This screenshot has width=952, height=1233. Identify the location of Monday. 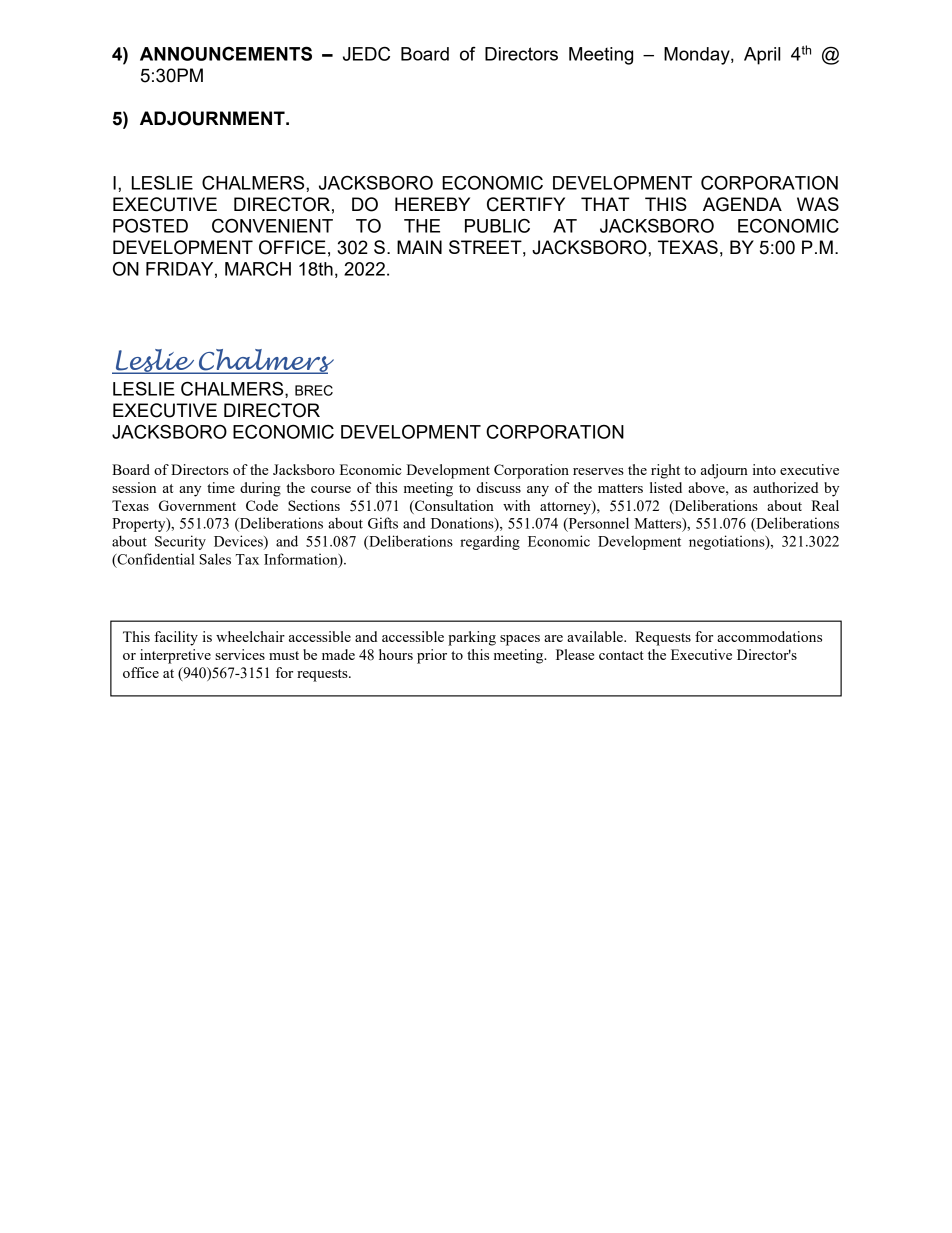
(698, 56).
